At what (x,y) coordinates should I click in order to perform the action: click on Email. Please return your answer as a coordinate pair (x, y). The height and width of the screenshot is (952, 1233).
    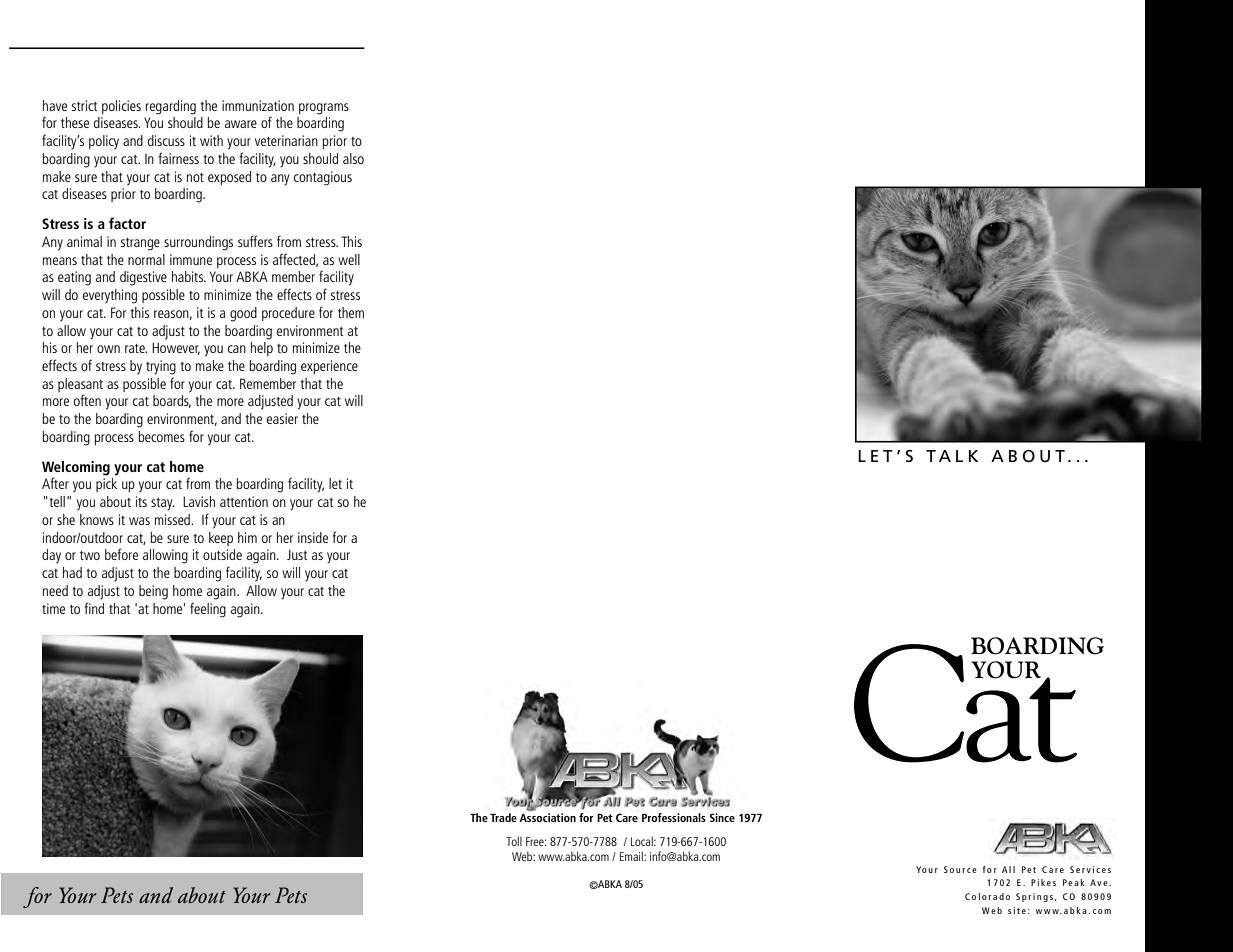
    Looking at the image, I should click on (632, 856).
